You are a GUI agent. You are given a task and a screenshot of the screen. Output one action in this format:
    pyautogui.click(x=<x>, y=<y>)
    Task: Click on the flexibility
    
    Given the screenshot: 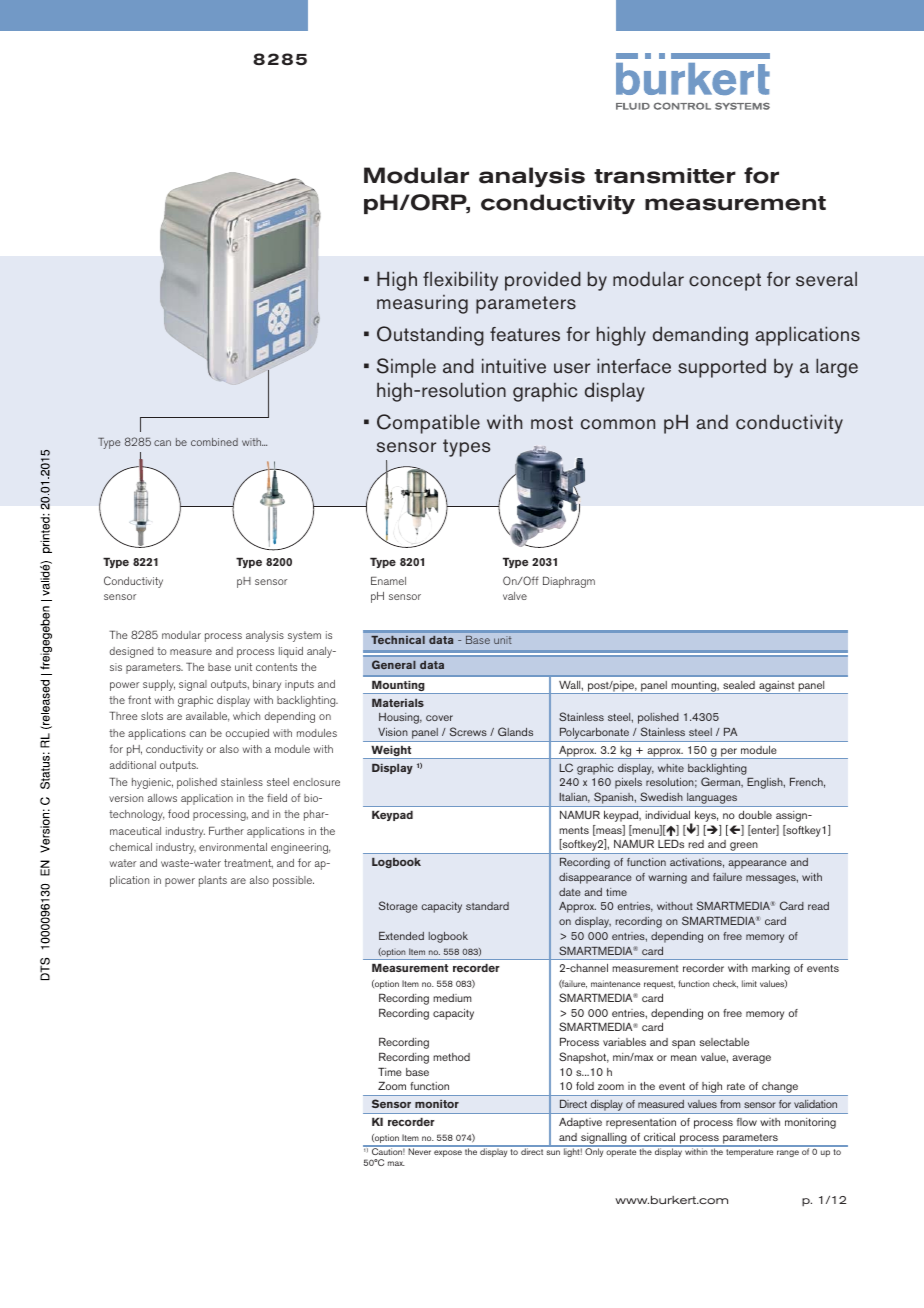 What is the action you would take?
    pyautogui.click(x=460, y=281)
